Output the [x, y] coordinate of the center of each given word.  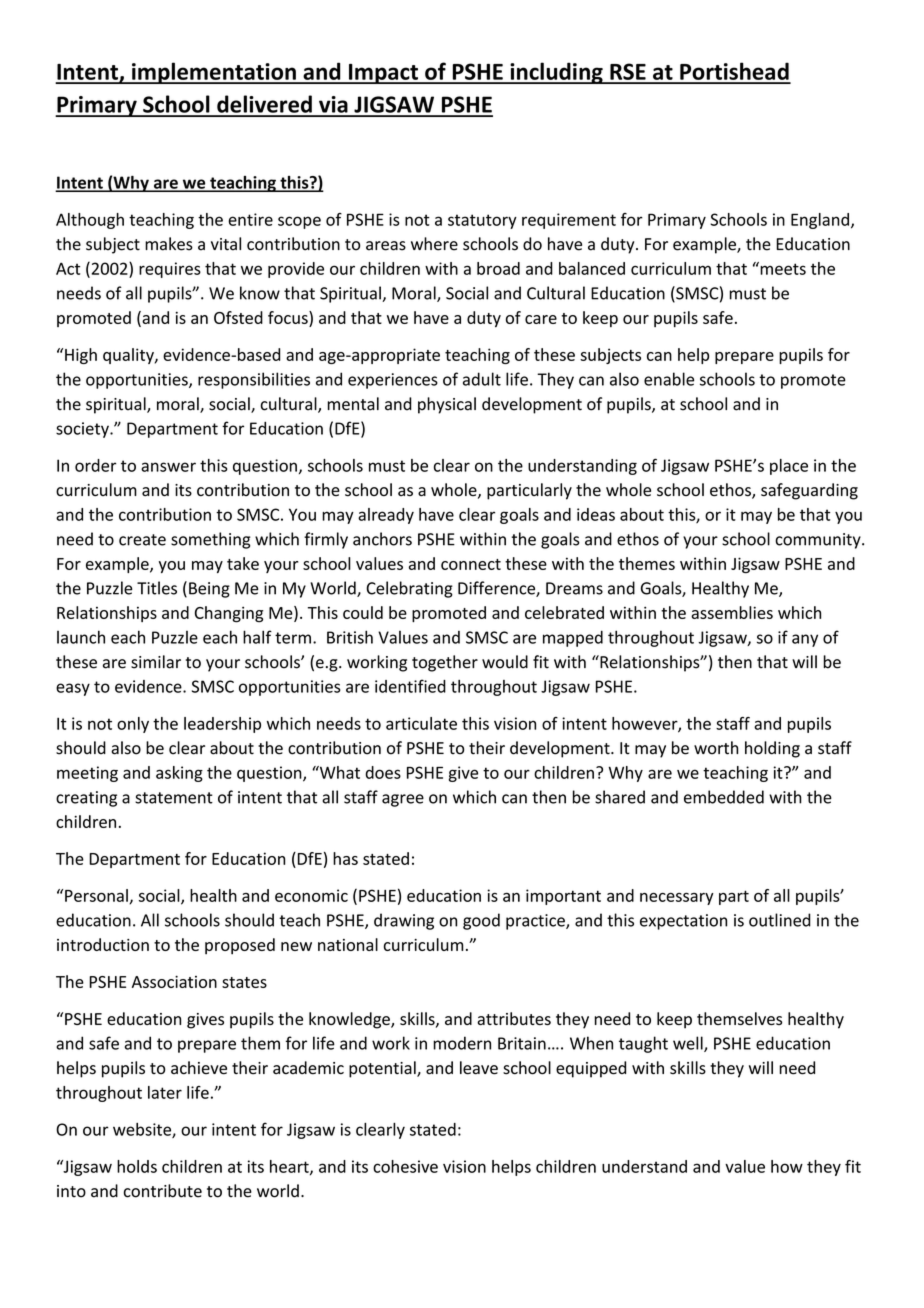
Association [174, 981]
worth [716, 748]
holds [137, 1166]
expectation [683, 922]
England [820, 221]
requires [170, 270]
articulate [421, 723]
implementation [214, 73]
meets [782, 268]
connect [471, 564]
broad [498, 268]
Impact [383, 74]
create [142, 540]
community [819, 541]
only [133, 725]
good [481, 921]
